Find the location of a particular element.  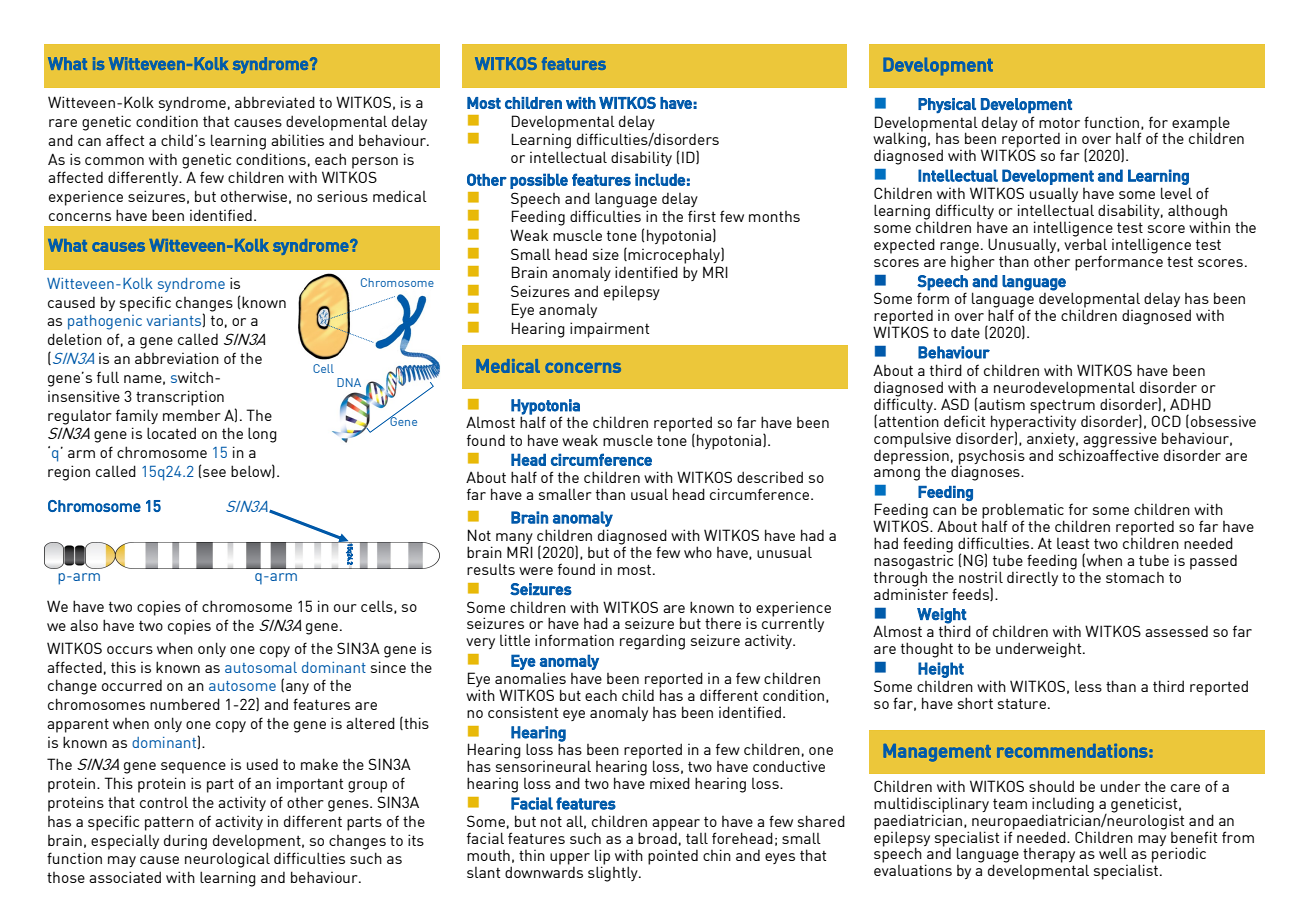

pointed is located at coordinates (673, 857).
